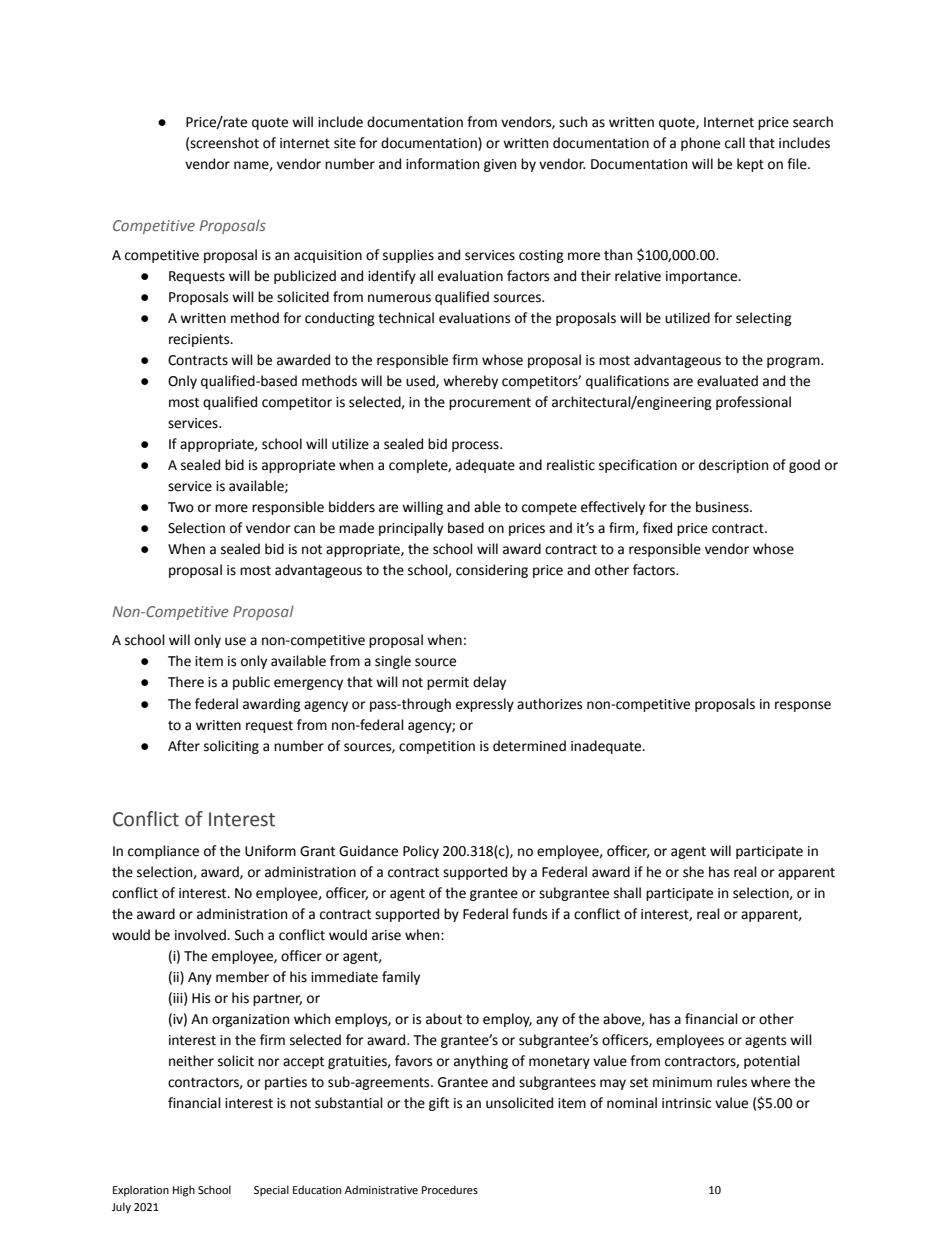 The height and width of the page is (1233, 952). What do you see at coordinates (186, 682) in the page?
I see `There` at bounding box center [186, 682].
